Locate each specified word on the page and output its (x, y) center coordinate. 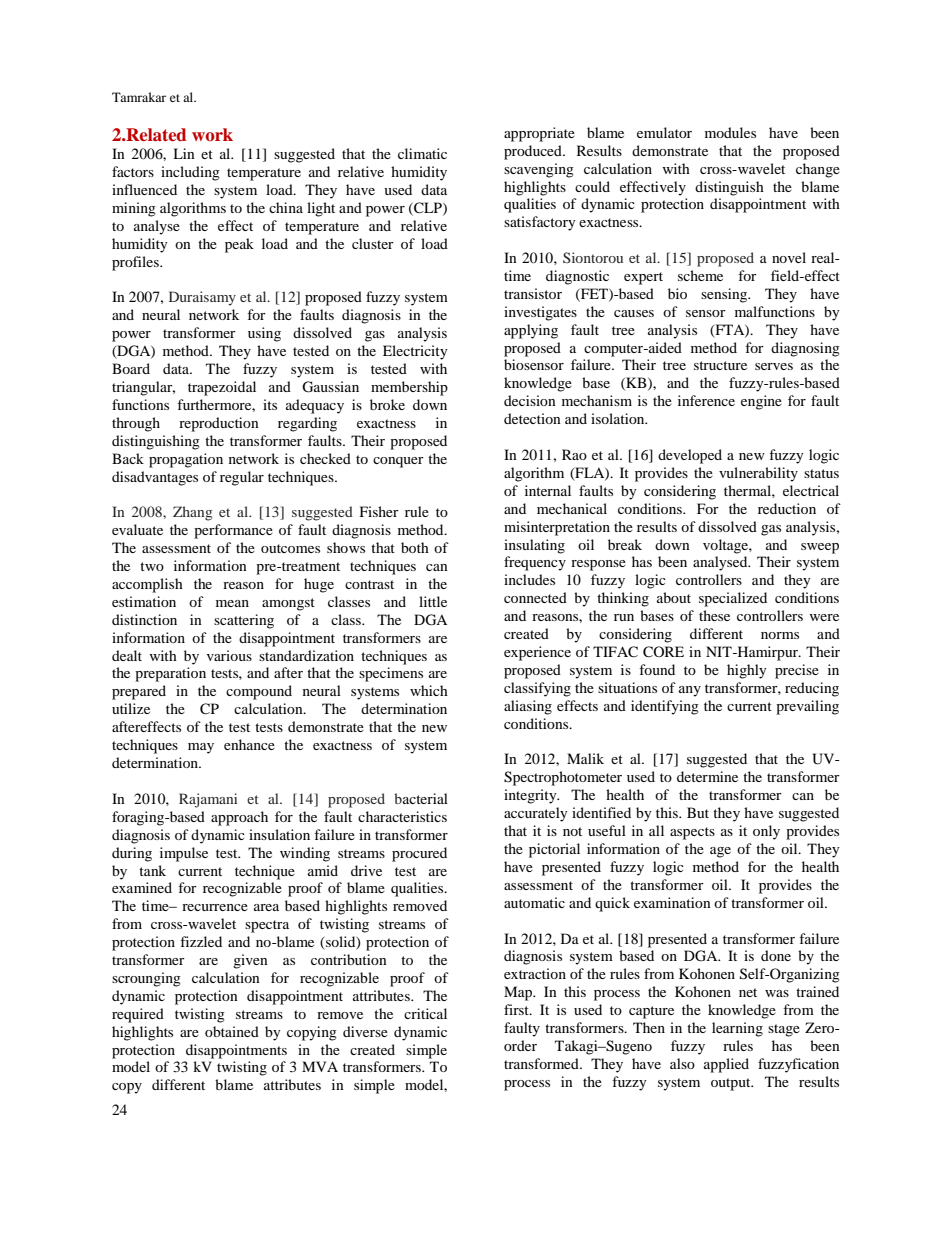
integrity (531, 796)
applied (726, 1065)
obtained (232, 1031)
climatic (422, 153)
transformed (542, 1063)
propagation (186, 460)
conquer (398, 462)
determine (707, 776)
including (190, 173)
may (201, 748)
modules (730, 132)
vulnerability (758, 474)
